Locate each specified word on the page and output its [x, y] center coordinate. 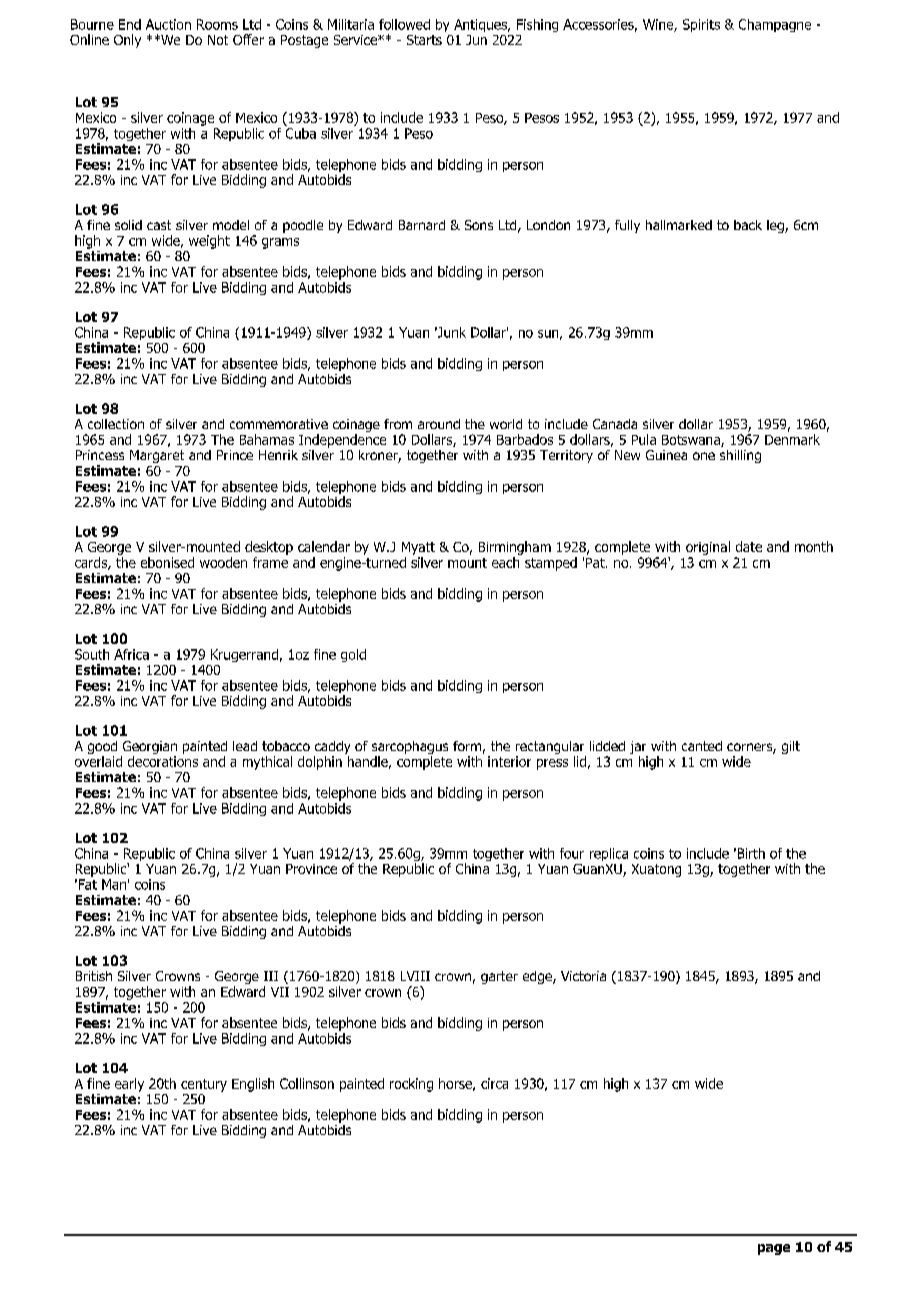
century [204, 1085]
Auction [168, 24]
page [774, 1249]
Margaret [157, 456]
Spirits [701, 25]
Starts [424, 40]
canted [702, 746]
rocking [411, 1085]
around [439, 424]
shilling [740, 456]
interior [509, 761]
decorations [163, 760]
